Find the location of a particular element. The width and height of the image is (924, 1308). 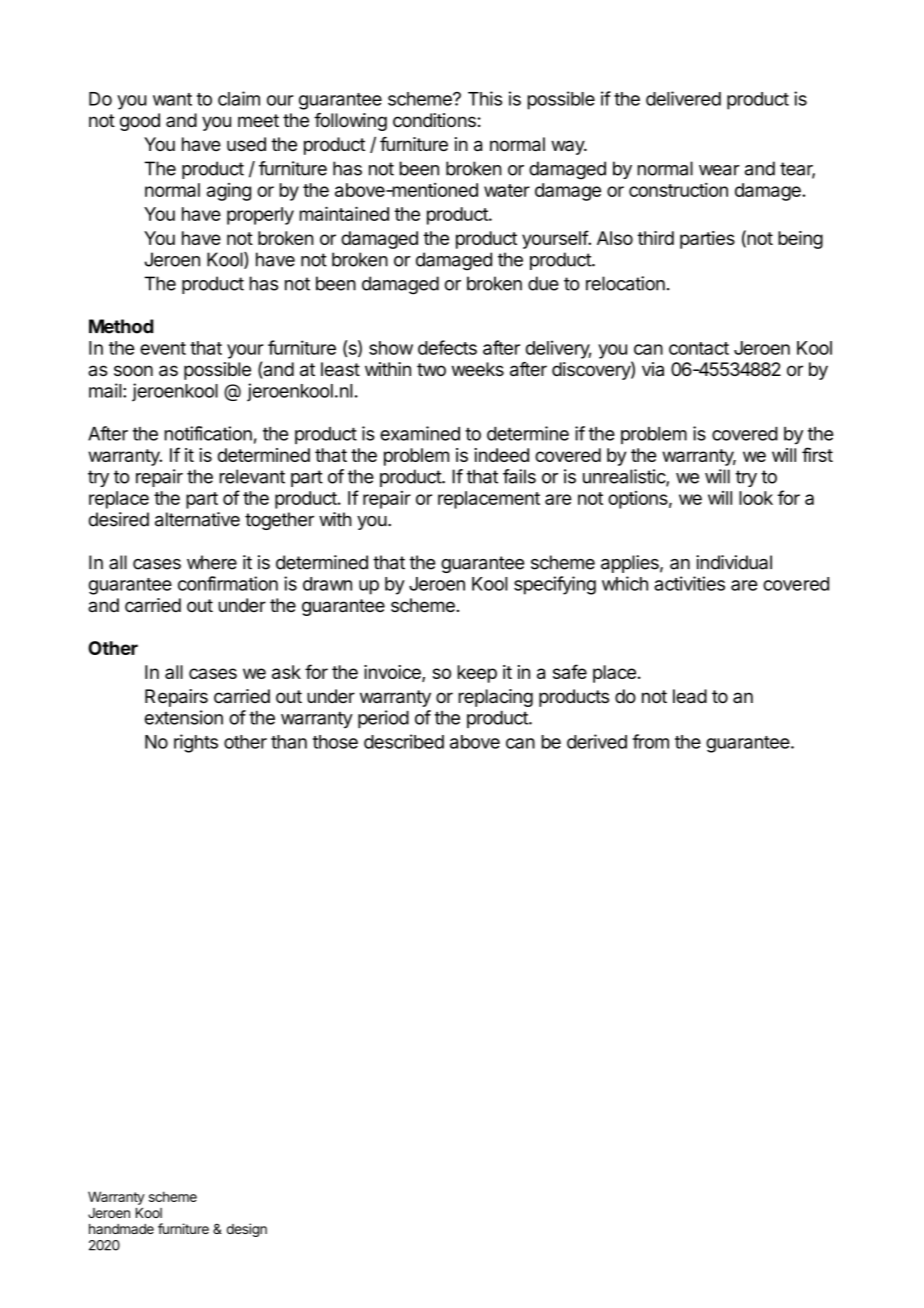

look is located at coordinates (756, 498).
